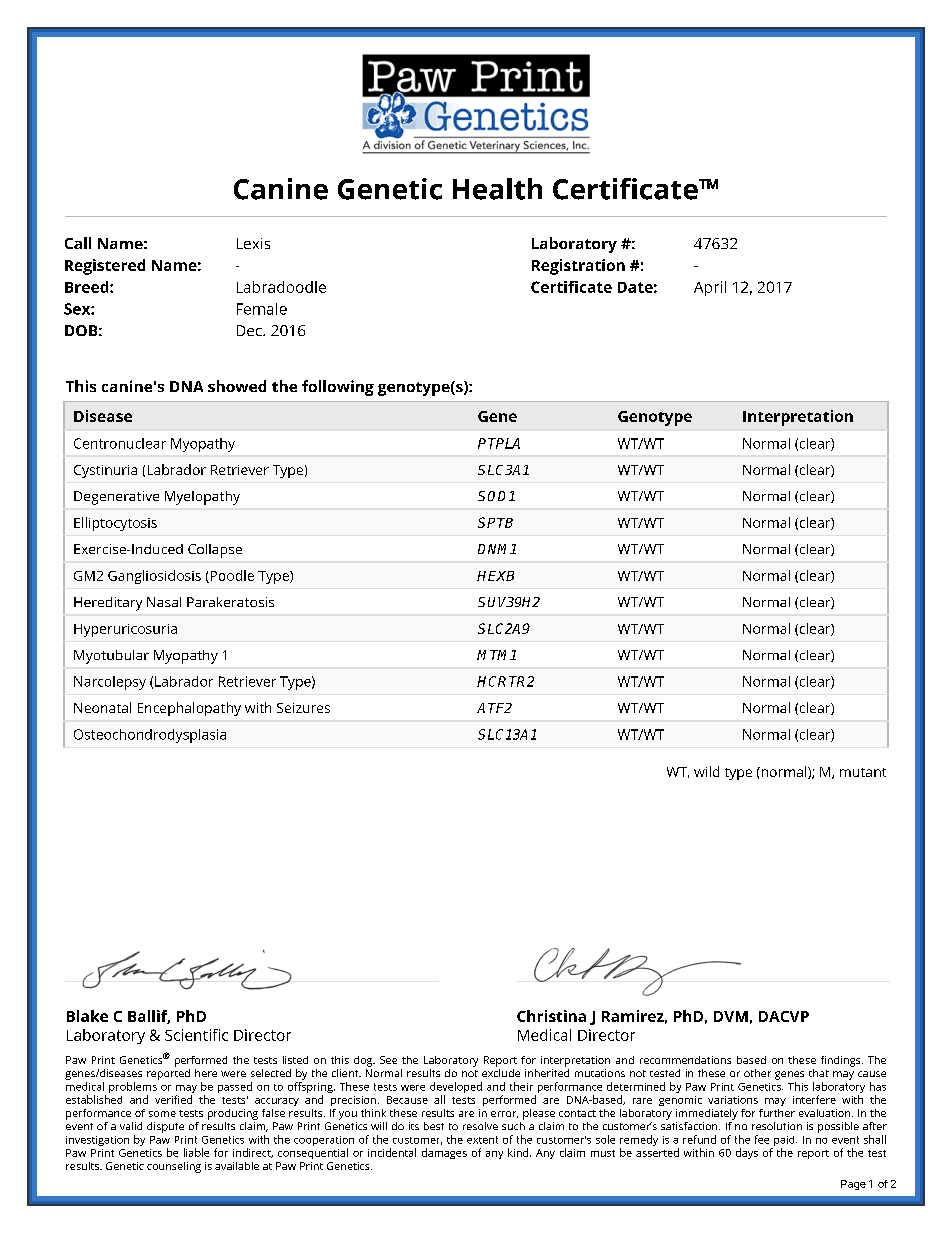 The image size is (952, 1233). Describe the element at coordinates (497, 189) in the screenshot. I see `Health` at that location.
